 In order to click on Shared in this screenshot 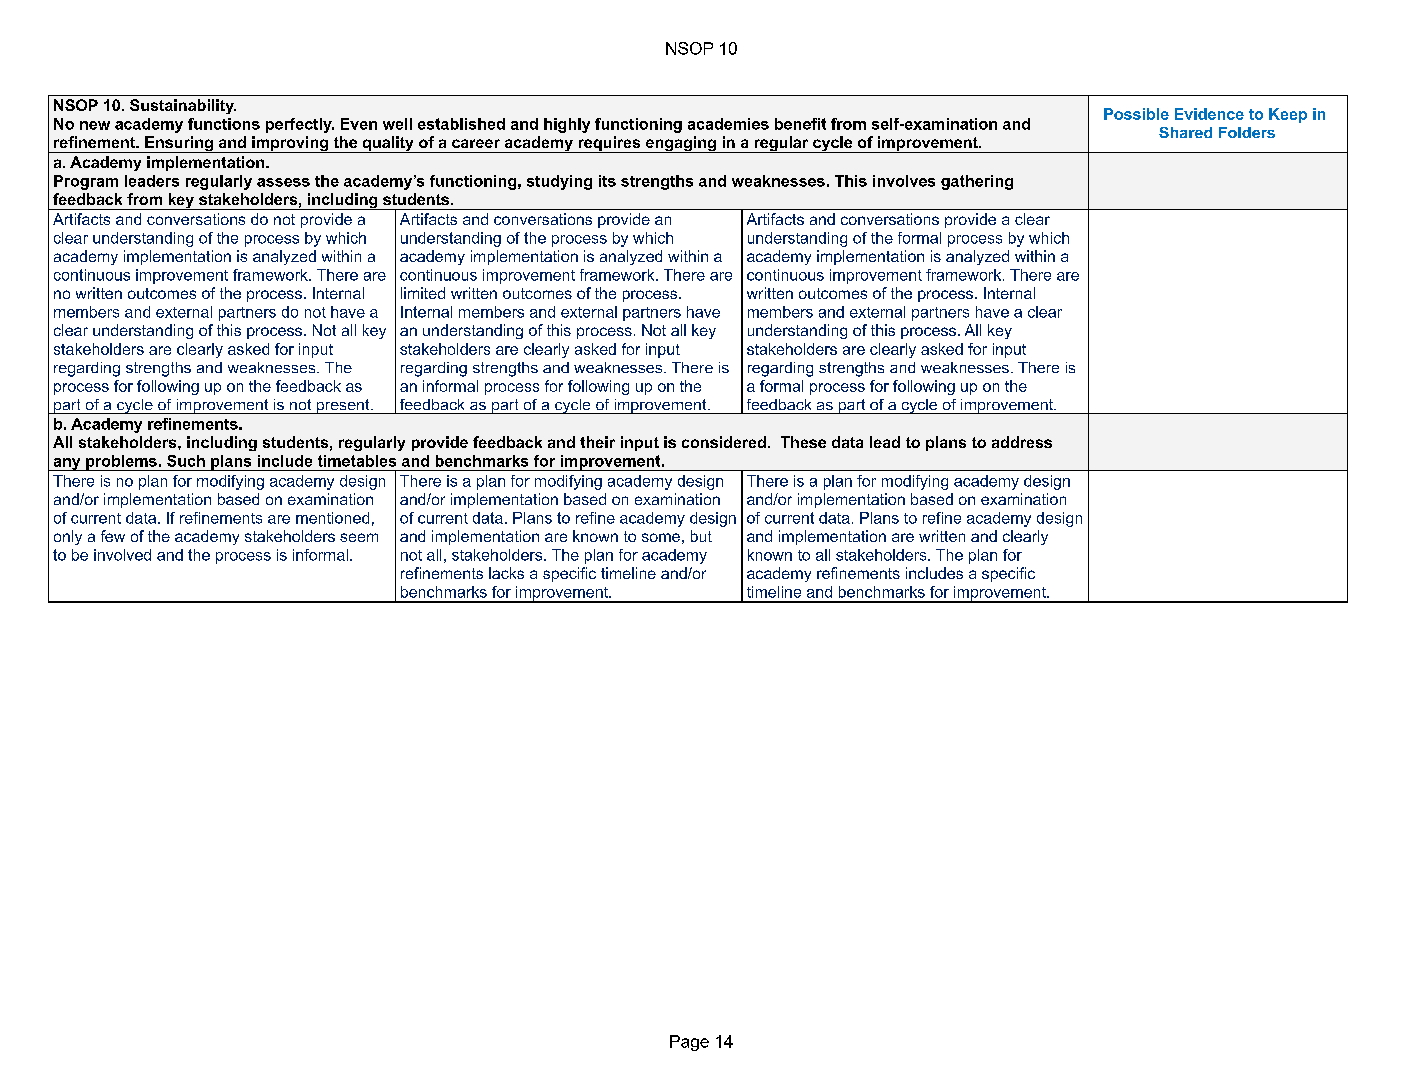, I will do `click(1185, 132)`.
